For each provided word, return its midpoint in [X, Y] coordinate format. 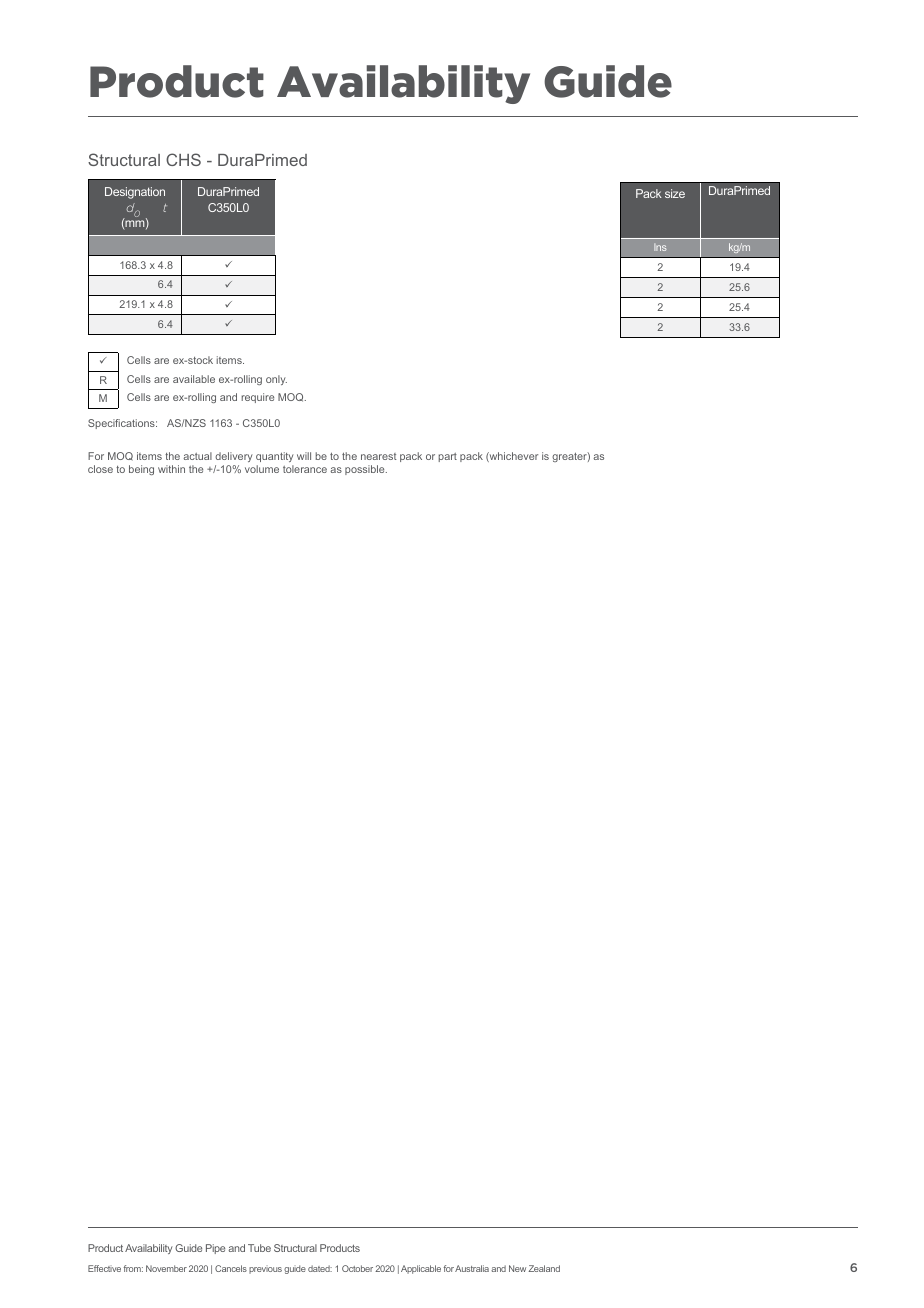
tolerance [305, 469]
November [166, 1268]
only [276, 380]
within [171, 469]
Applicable [421, 1269]
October [357, 1268]
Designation [135, 193]
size [675, 193]
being [141, 470]
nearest [379, 456]
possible [366, 470]
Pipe [215, 1249]
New [517, 1268]
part [447, 457]
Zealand [544, 1268]
